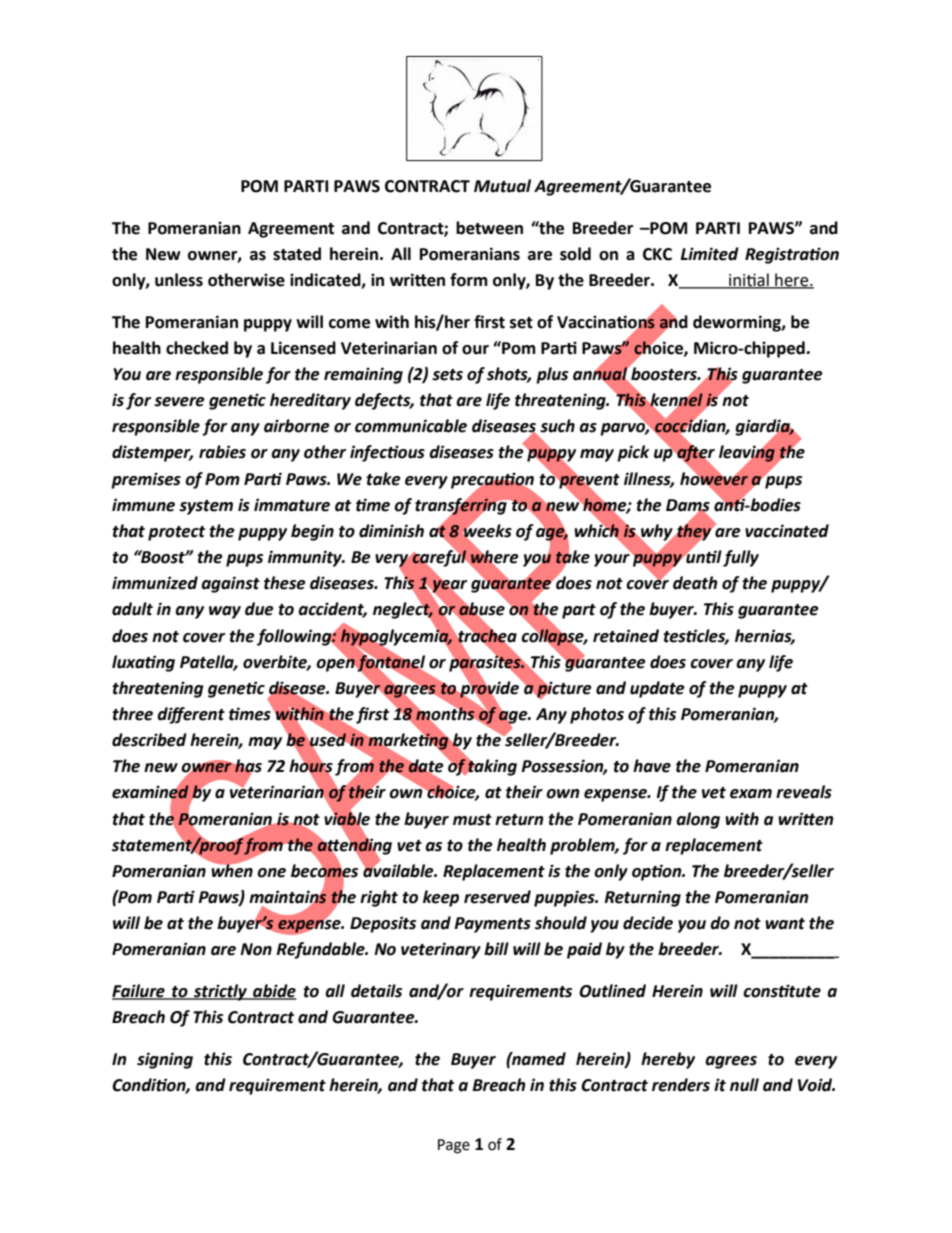  I want to click on luxating, so click(143, 663).
